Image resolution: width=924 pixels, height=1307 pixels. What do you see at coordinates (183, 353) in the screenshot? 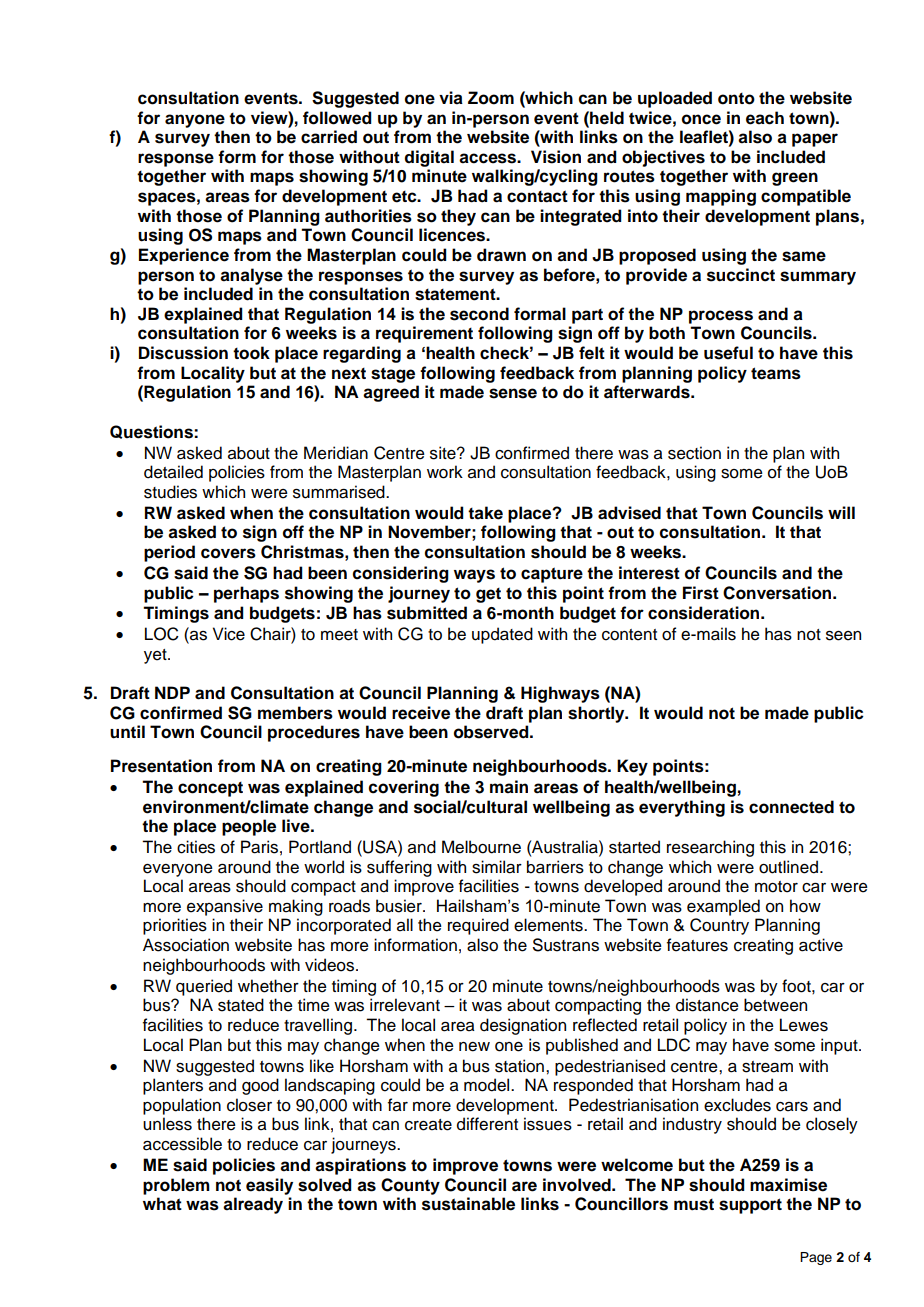
I see `Discussion` at bounding box center [183, 353].
